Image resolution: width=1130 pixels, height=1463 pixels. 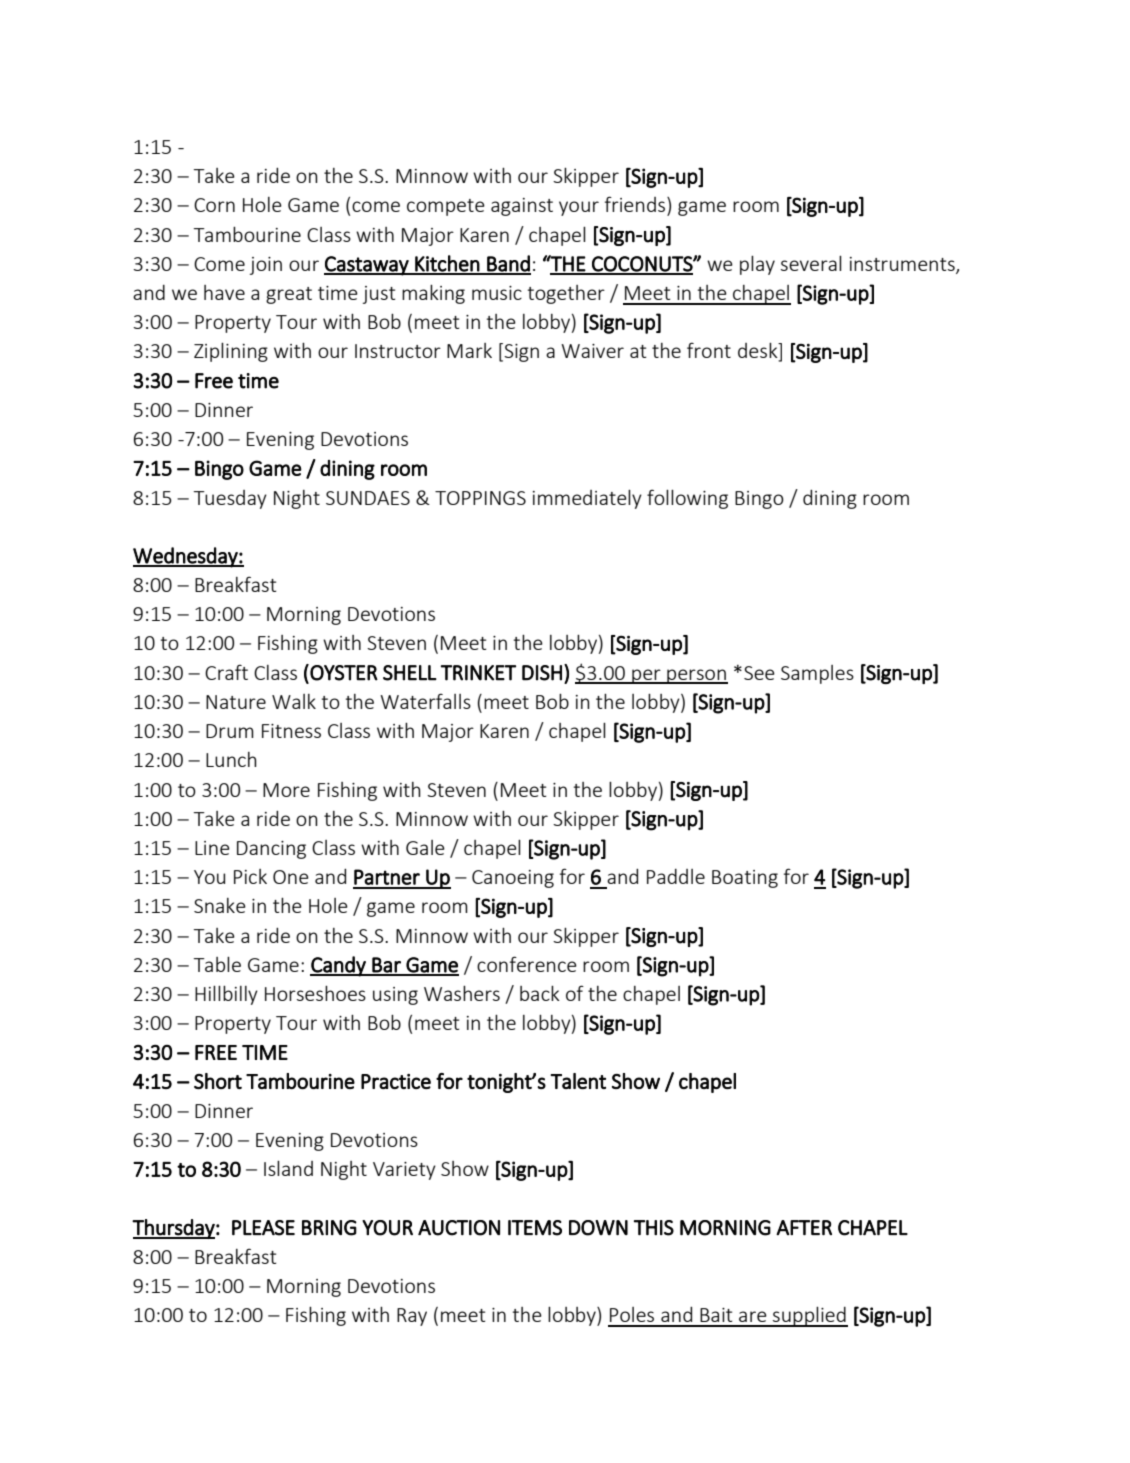 I want to click on following, so click(x=687, y=499).
